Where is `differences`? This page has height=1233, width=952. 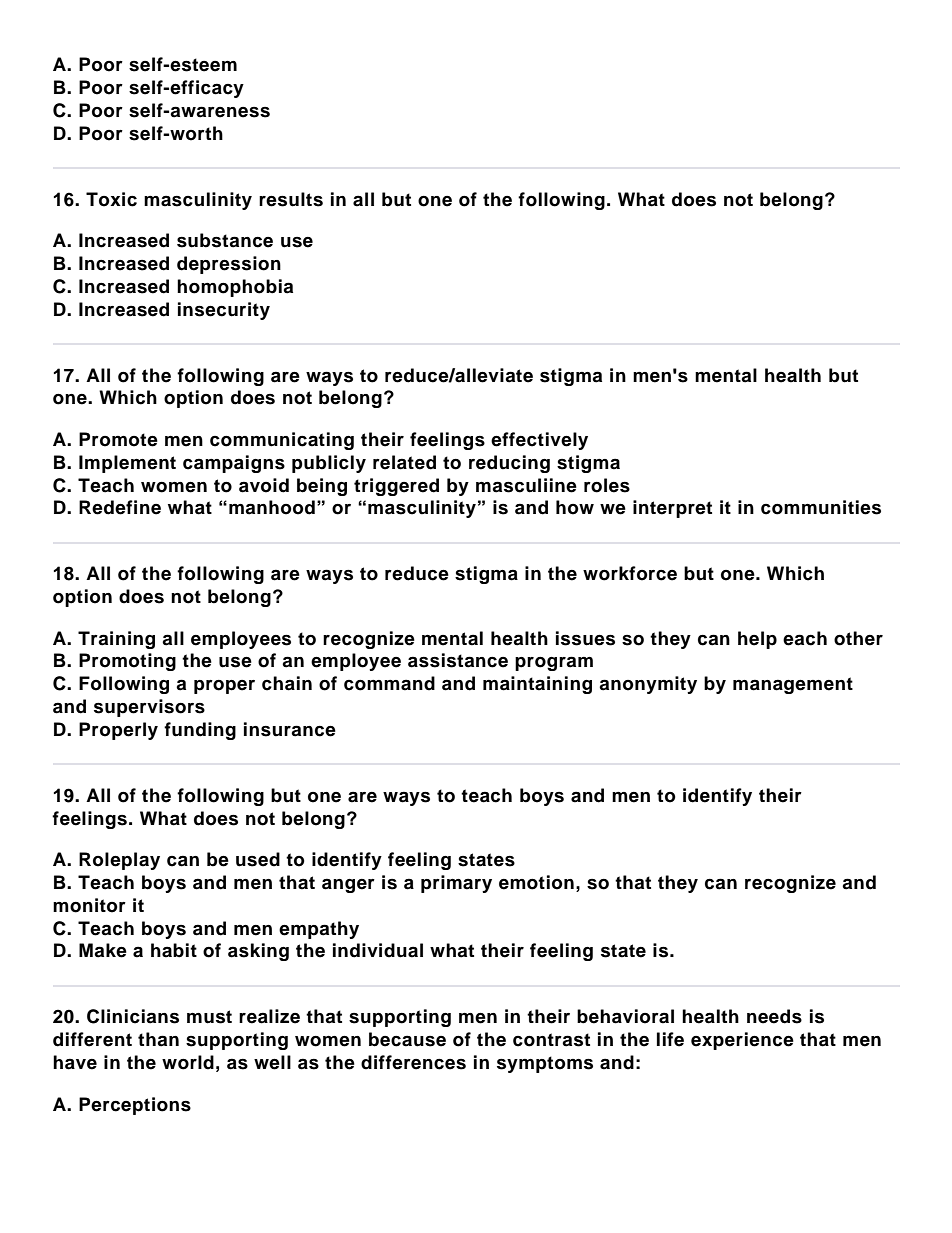 differences is located at coordinates (413, 1062).
